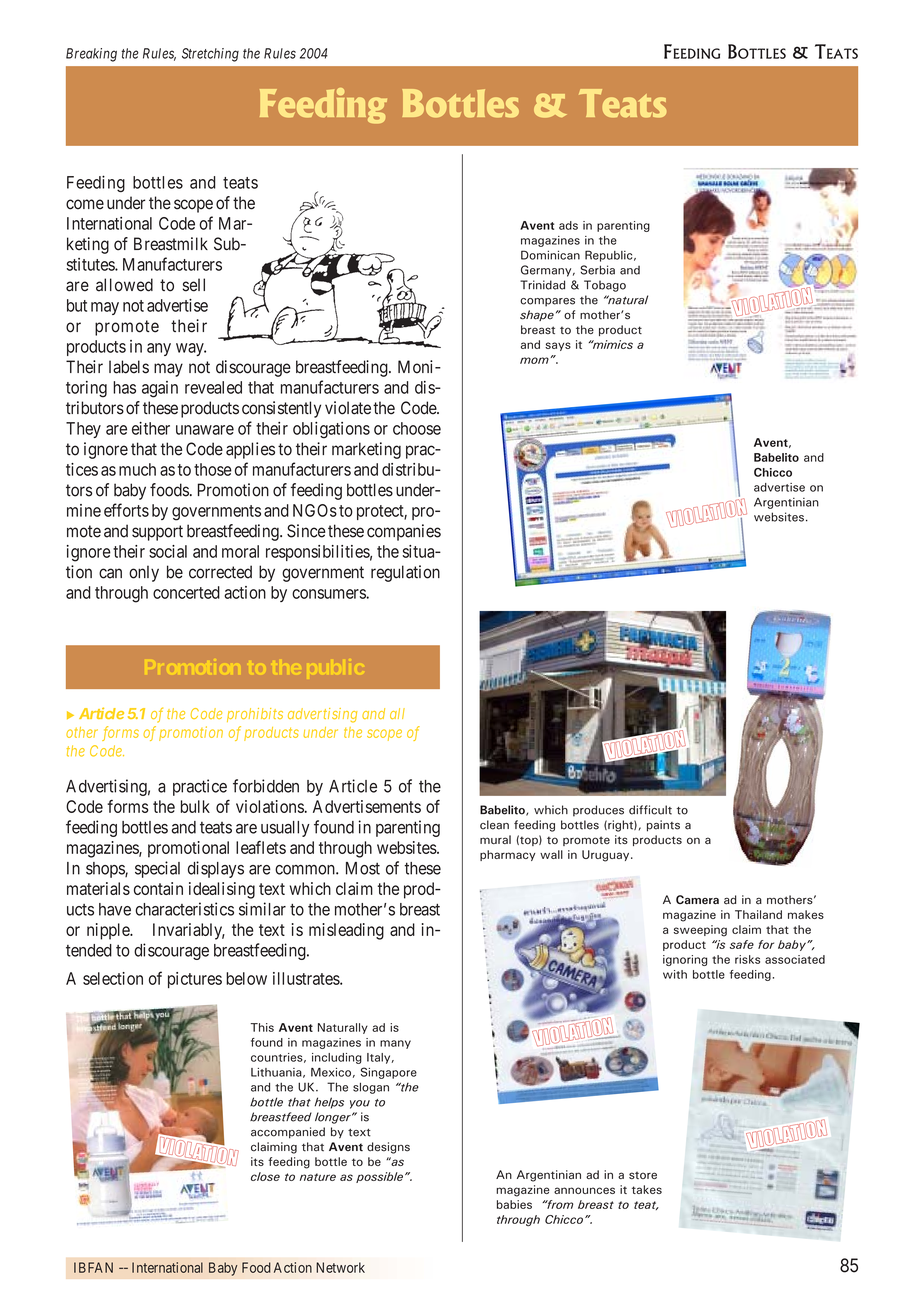  Describe the element at coordinates (168, 551) in the page. I see `social` at that location.
